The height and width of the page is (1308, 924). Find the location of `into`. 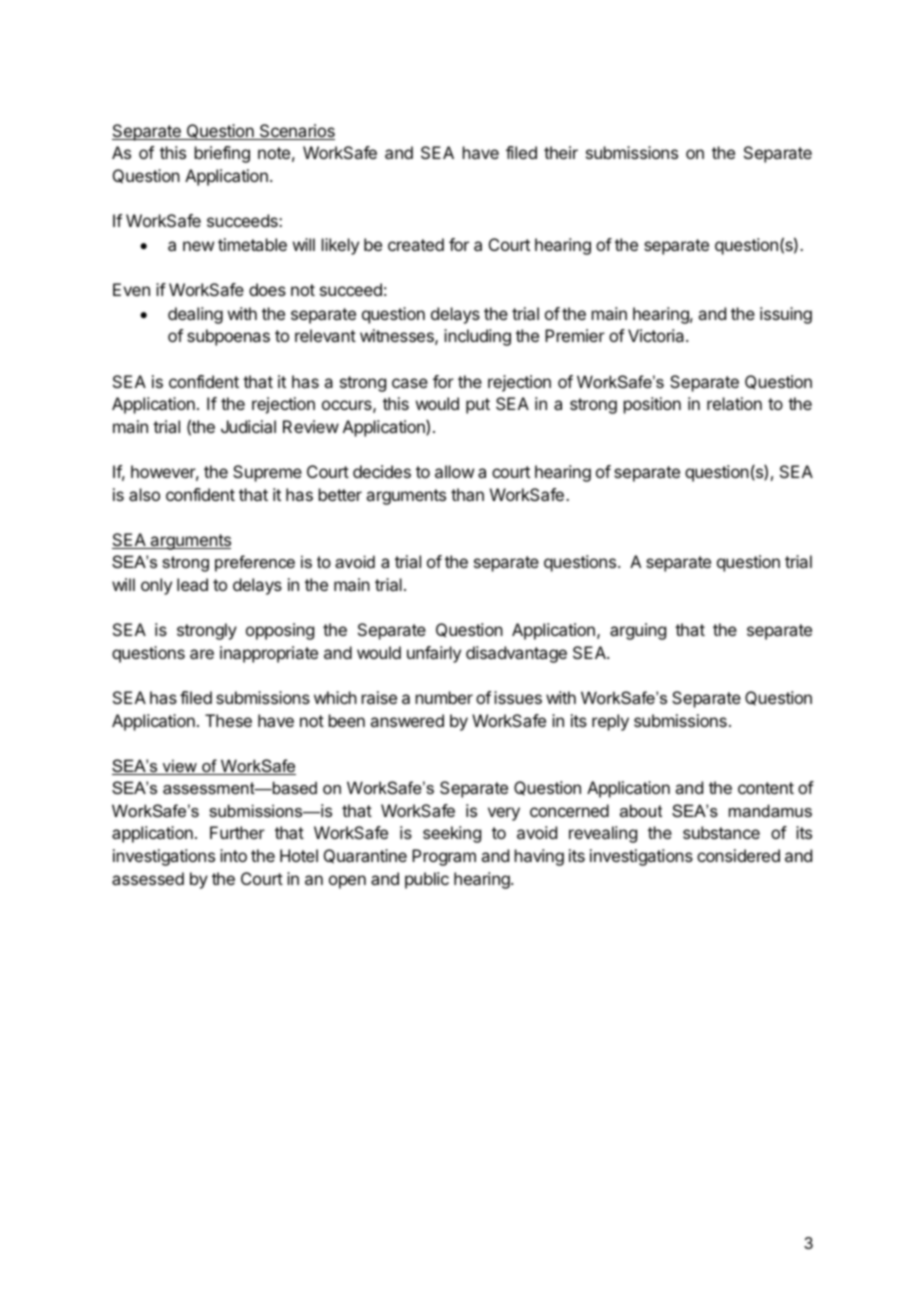

into is located at coordinates (233, 855).
